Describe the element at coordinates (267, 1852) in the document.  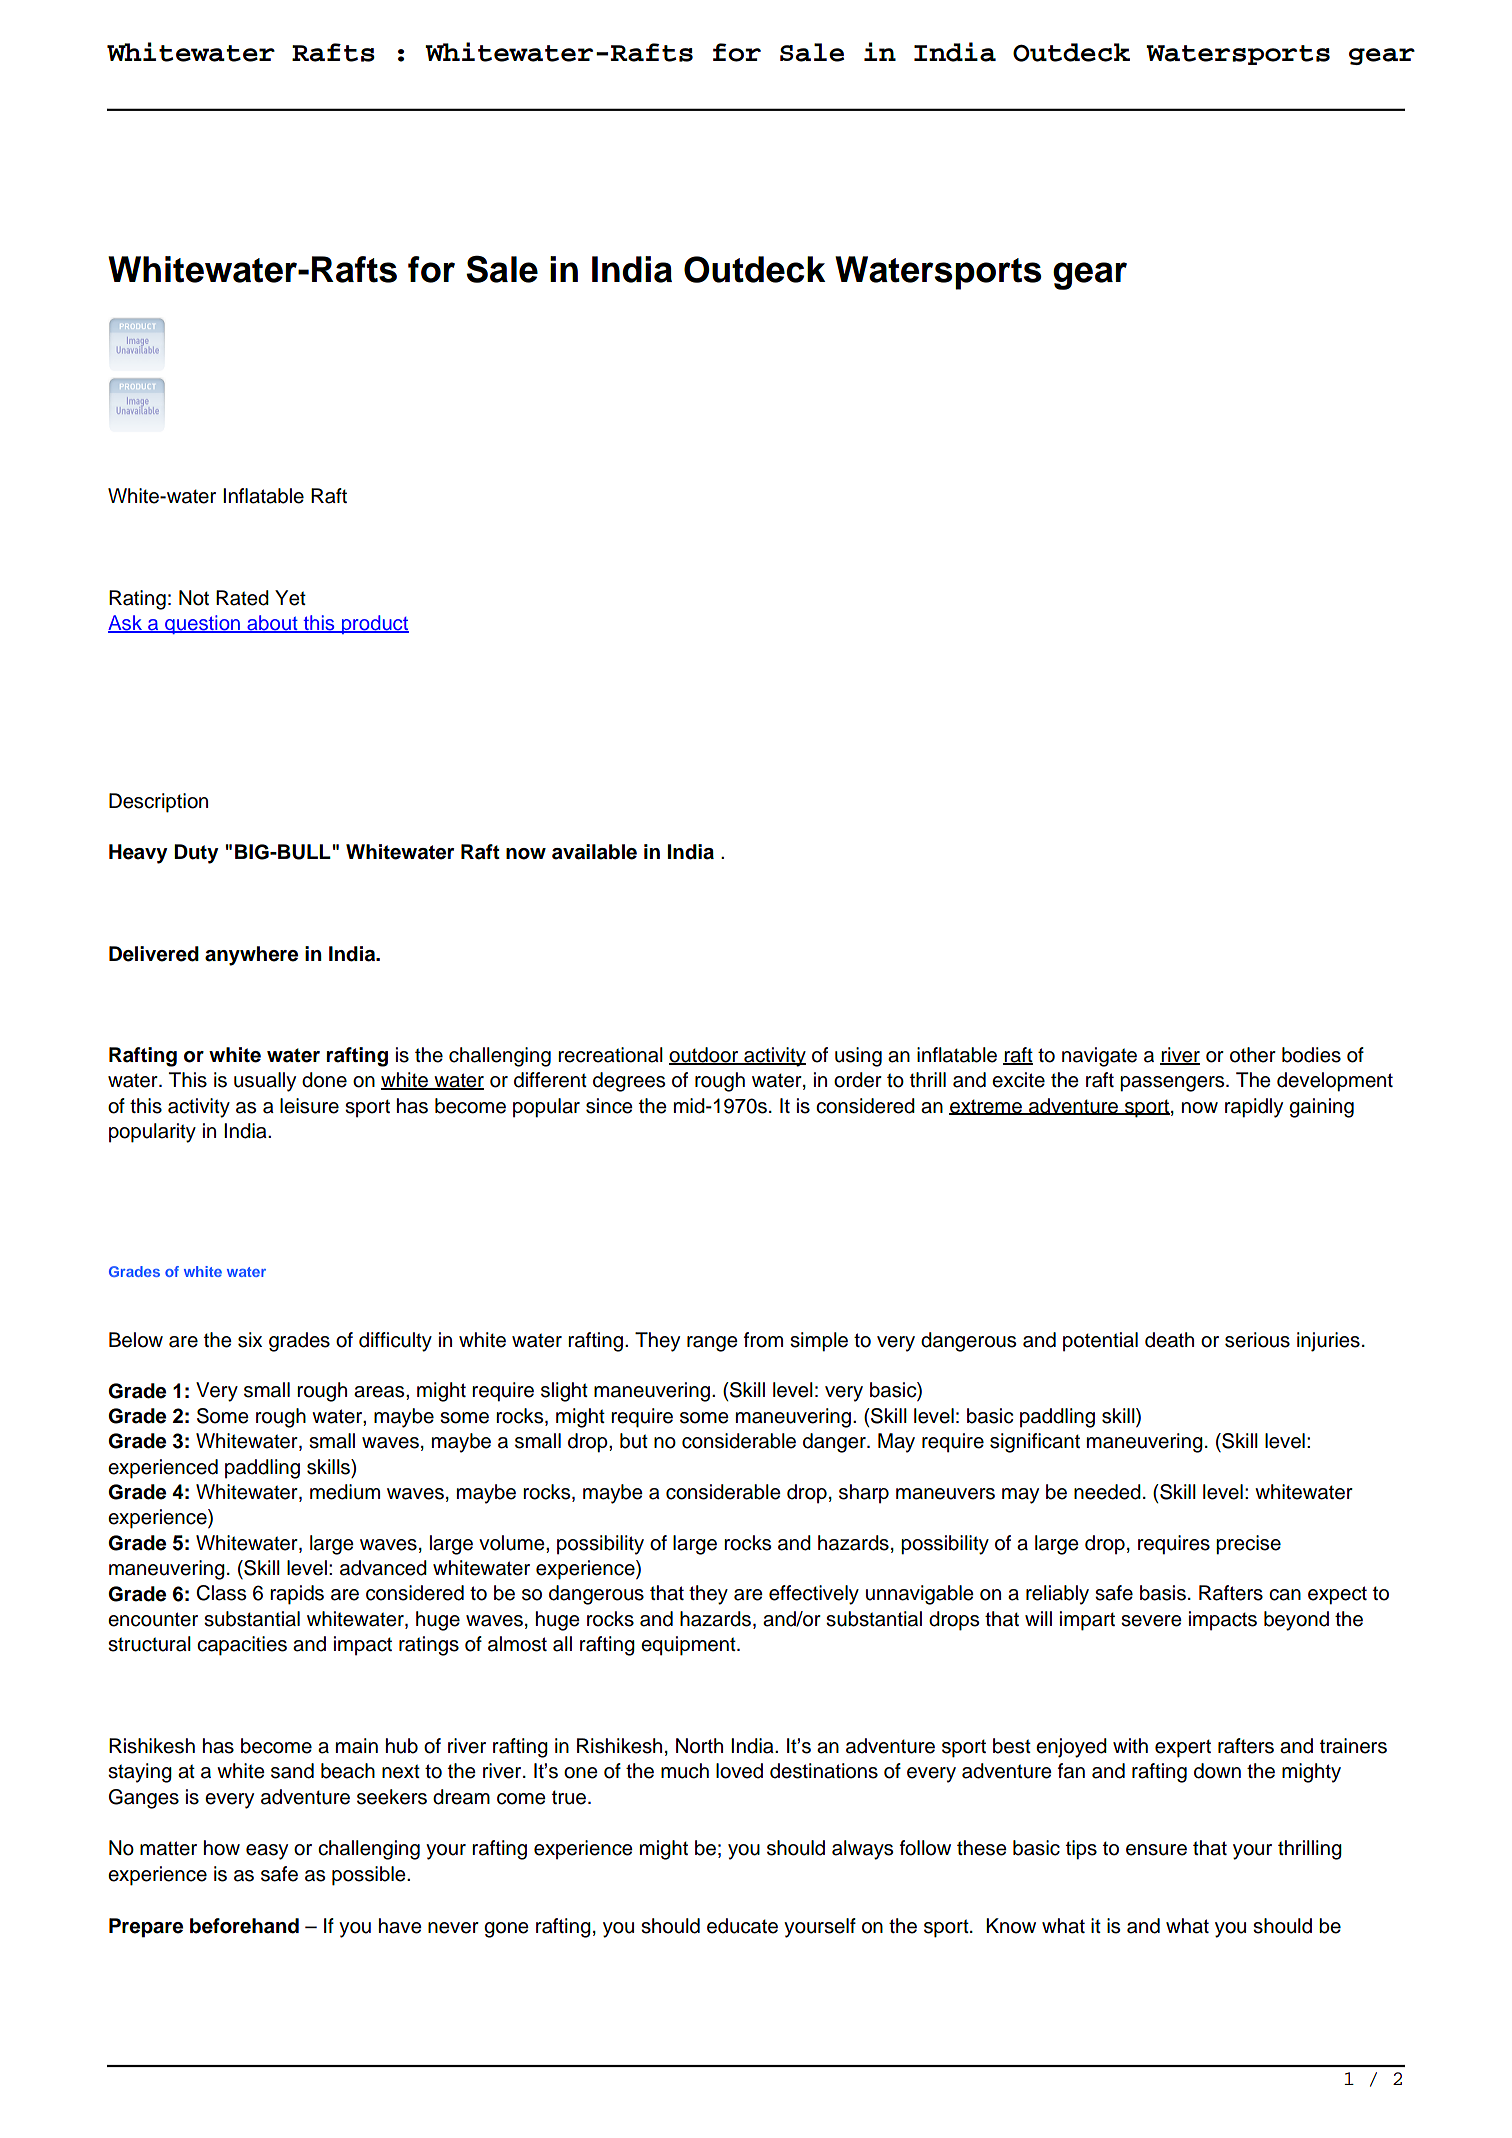
I see `easy` at that location.
